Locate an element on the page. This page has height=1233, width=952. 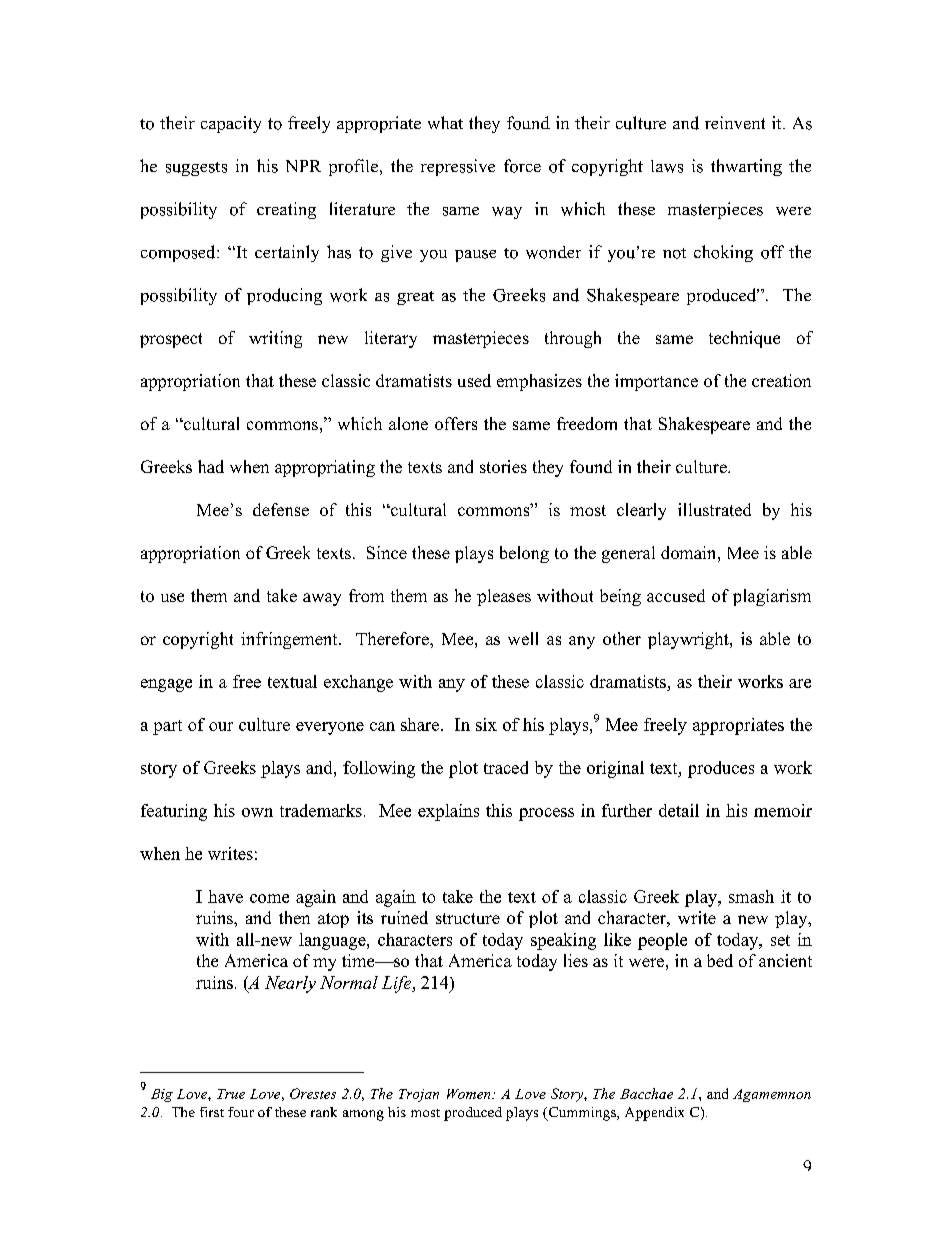
capacity is located at coordinates (231, 124).
